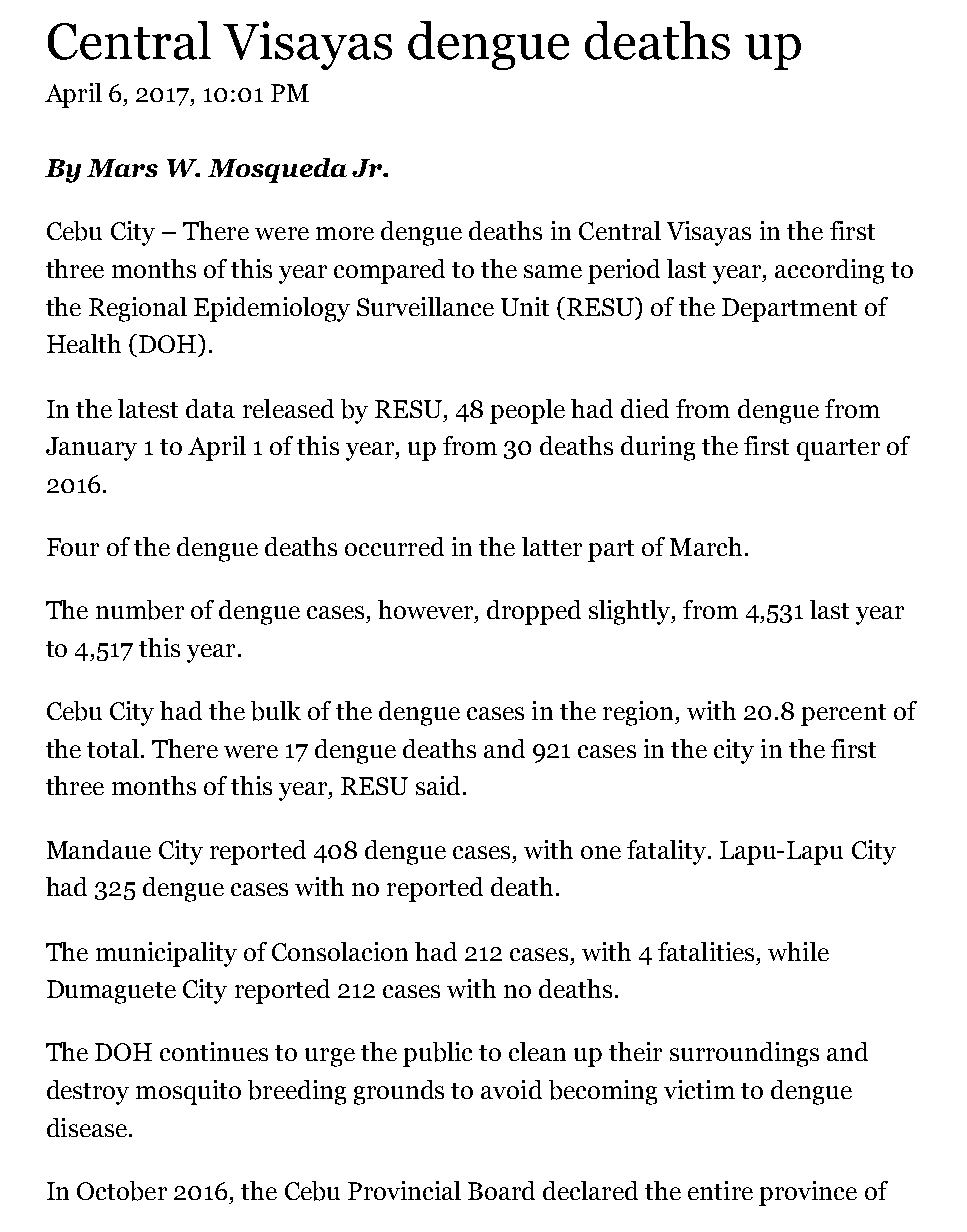  What do you see at coordinates (720, 1190) in the screenshot?
I see `entire` at bounding box center [720, 1190].
